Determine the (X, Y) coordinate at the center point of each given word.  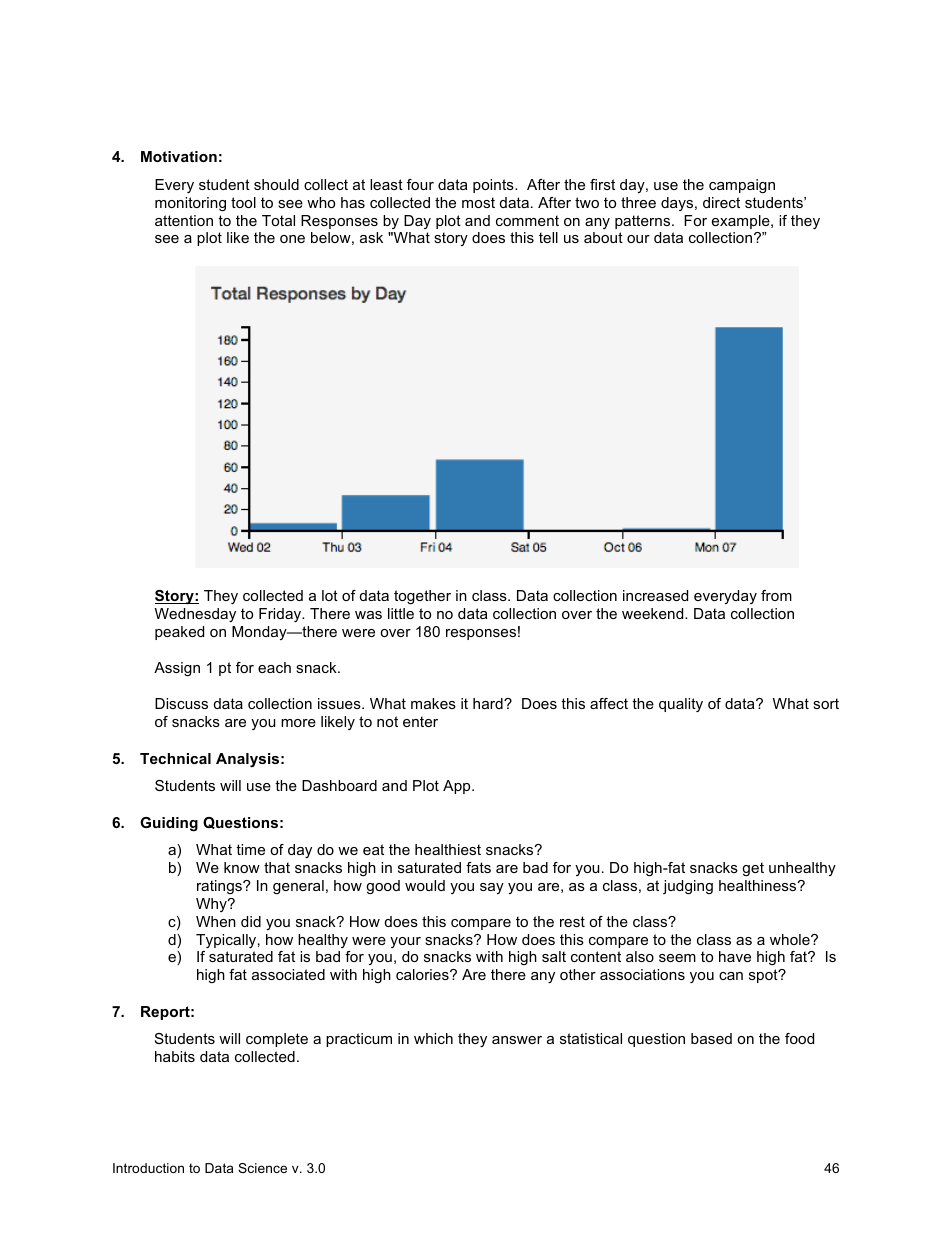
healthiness (759, 885)
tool (243, 202)
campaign (742, 186)
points (494, 186)
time (250, 849)
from (776, 595)
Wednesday (195, 615)
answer (517, 1040)
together (422, 597)
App (458, 787)
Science (262, 1168)
